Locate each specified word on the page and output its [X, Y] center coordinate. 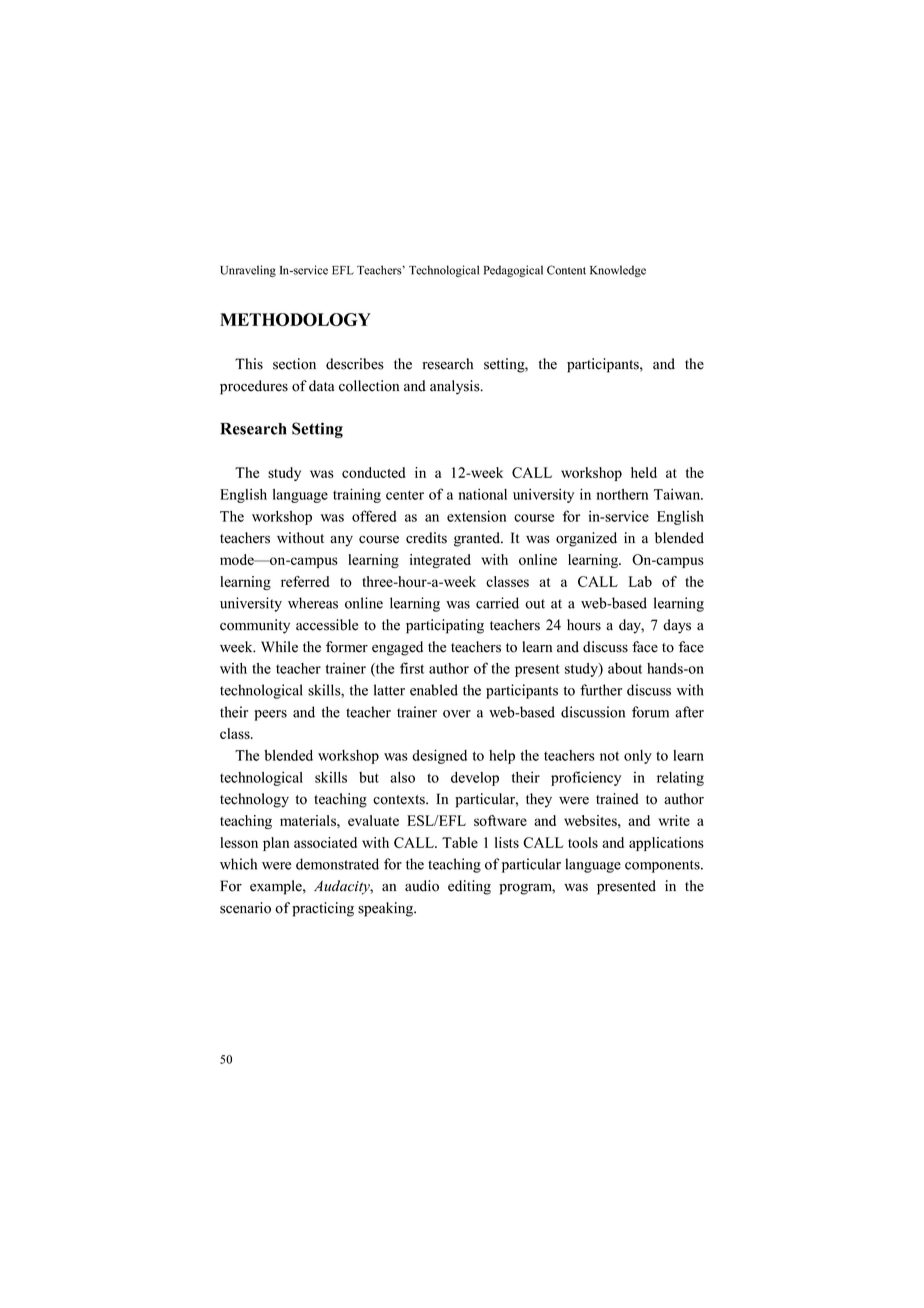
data [321, 386]
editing [469, 887]
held [644, 472]
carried [497, 603]
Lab [640, 581]
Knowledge [618, 271]
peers [270, 715]
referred [305, 581]
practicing [323, 909]
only [638, 757]
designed [439, 756]
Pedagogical [513, 271]
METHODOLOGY [295, 319]
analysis [456, 387]
